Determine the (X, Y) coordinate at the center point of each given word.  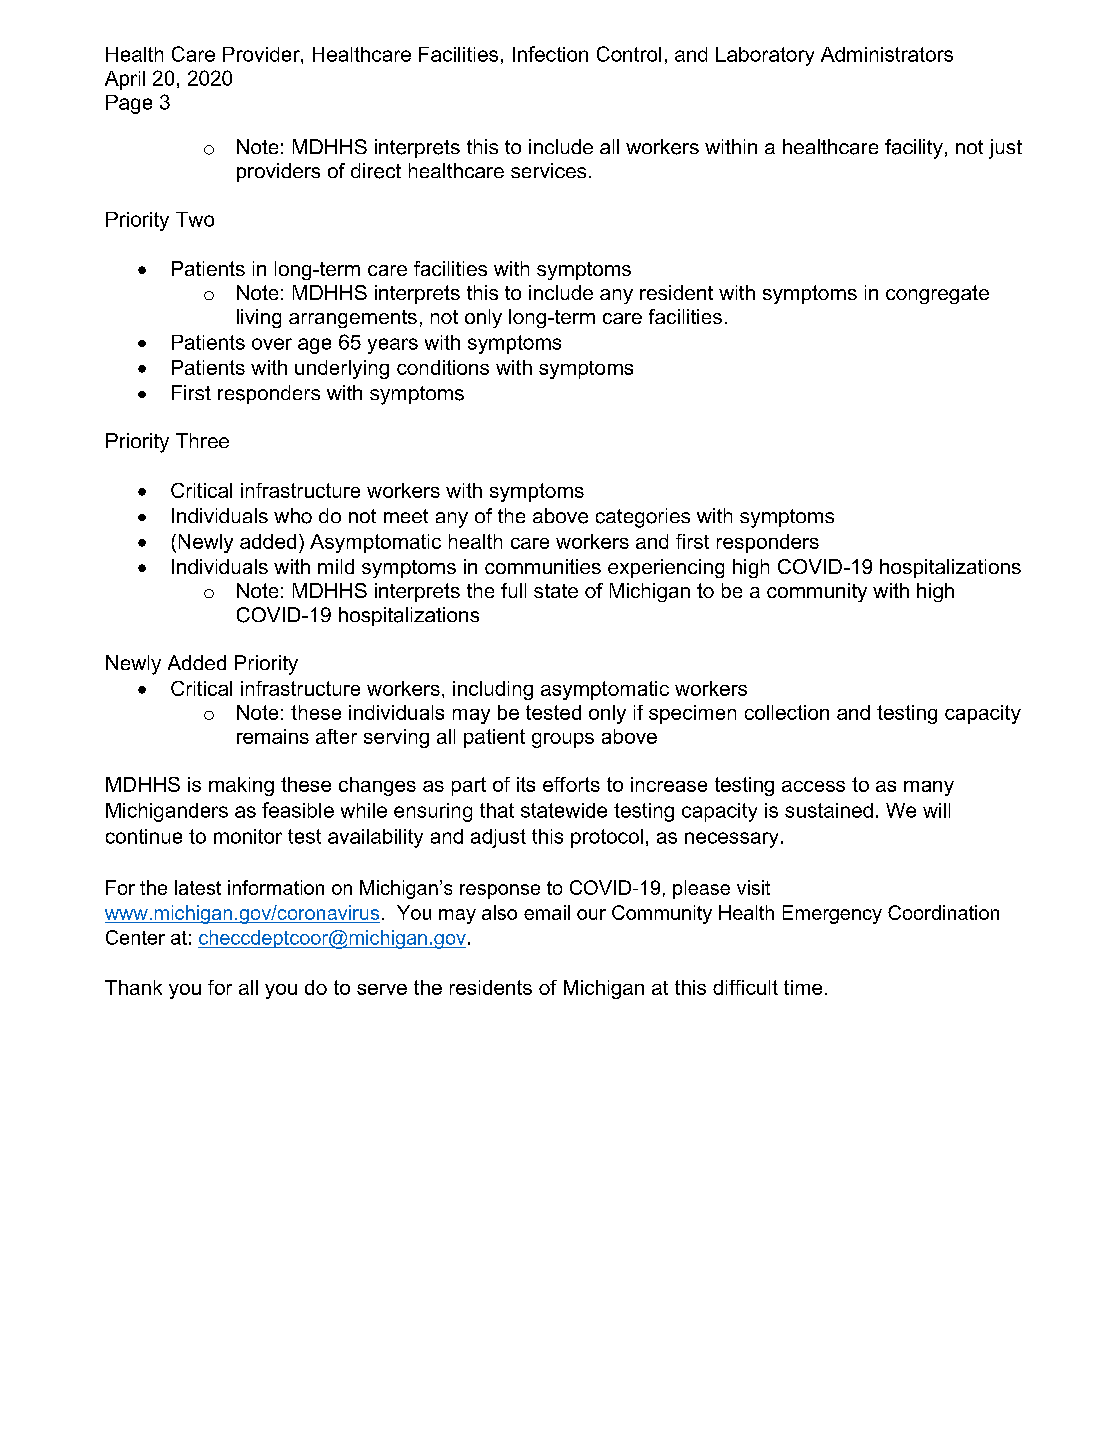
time (803, 987)
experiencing (666, 568)
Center (135, 937)
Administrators (887, 54)
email (547, 912)
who (293, 516)
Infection (550, 54)
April (125, 80)
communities (543, 566)
